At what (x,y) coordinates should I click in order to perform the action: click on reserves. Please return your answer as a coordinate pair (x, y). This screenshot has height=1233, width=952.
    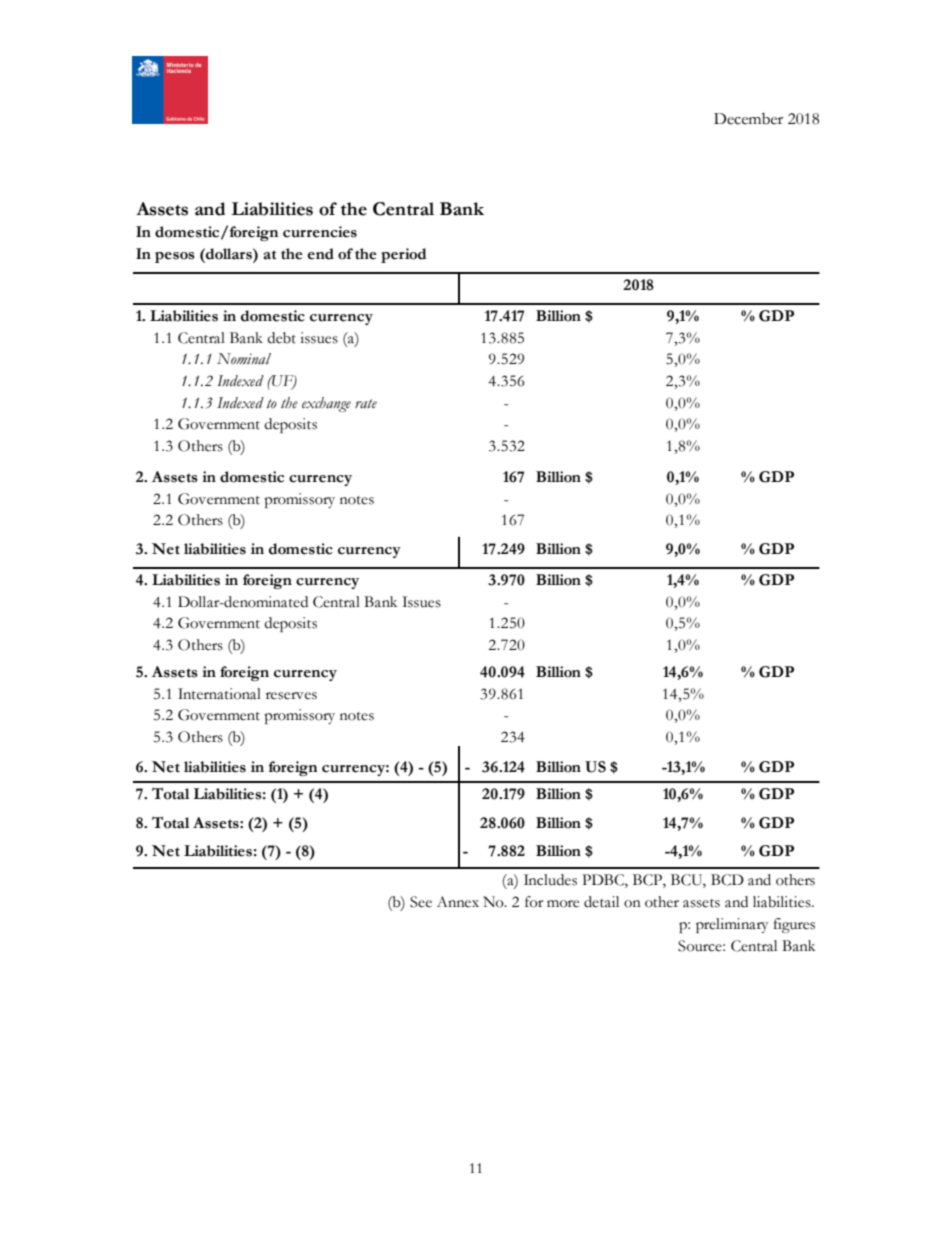
    Looking at the image, I should click on (291, 696).
